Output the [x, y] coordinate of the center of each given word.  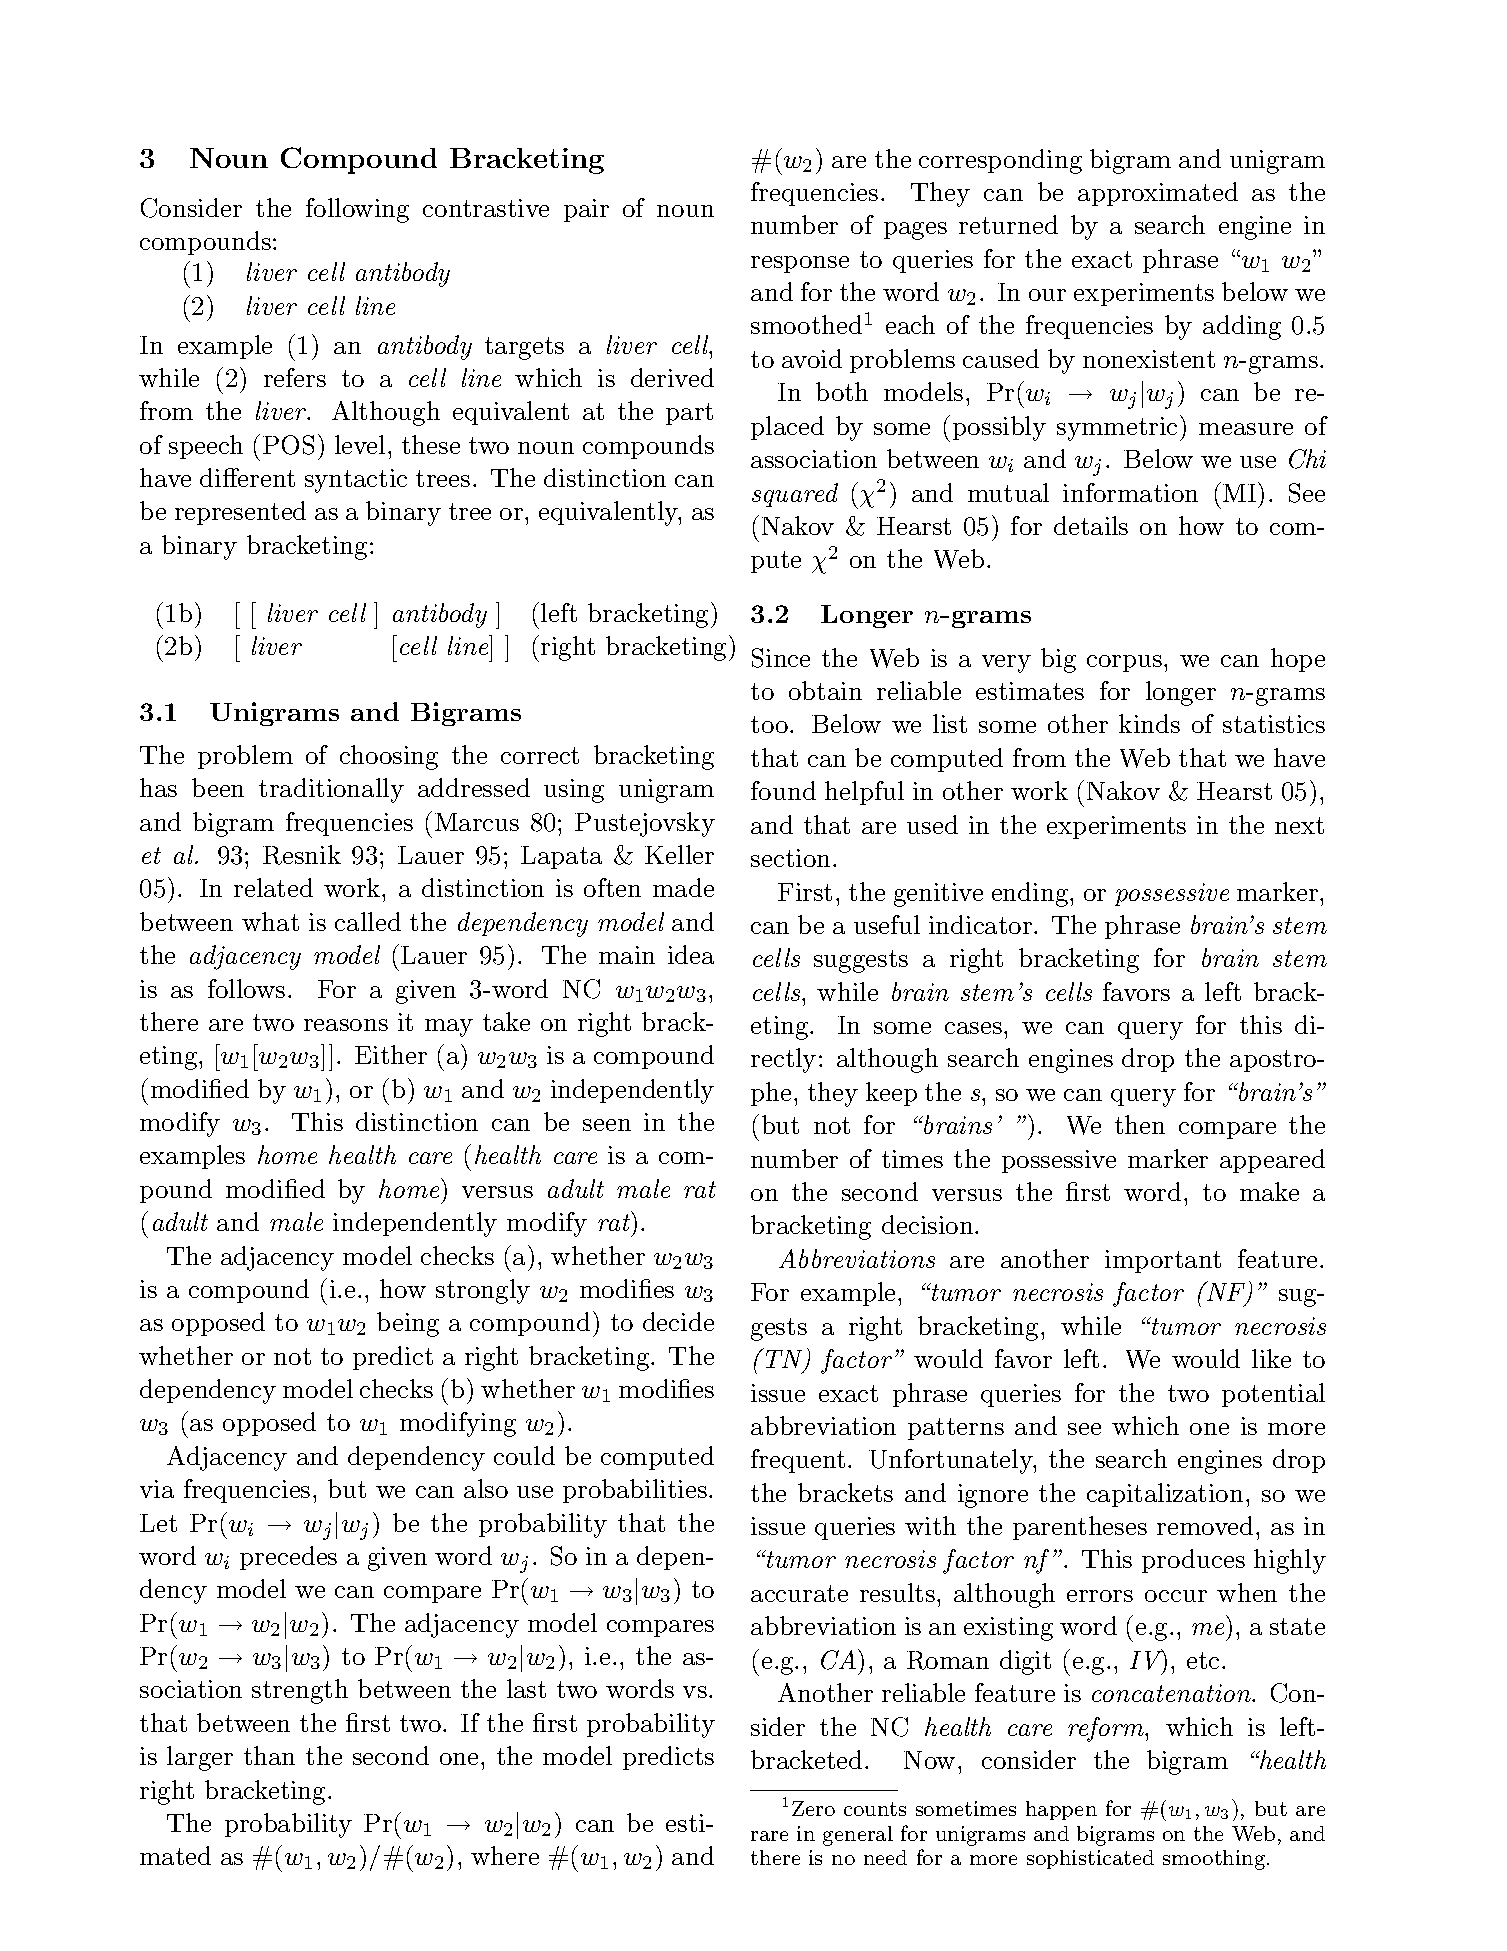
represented [240, 513]
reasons [346, 1025]
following [357, 210]
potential [1273, 1395]
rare [769, 1836]
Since [781, 658]
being [408, 1324]
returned [1008, 224]
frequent [798, 1461]
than [269, 1755]
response [800, 264]
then [1140, 1124]
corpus [1124, 663]
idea [691, 954]
